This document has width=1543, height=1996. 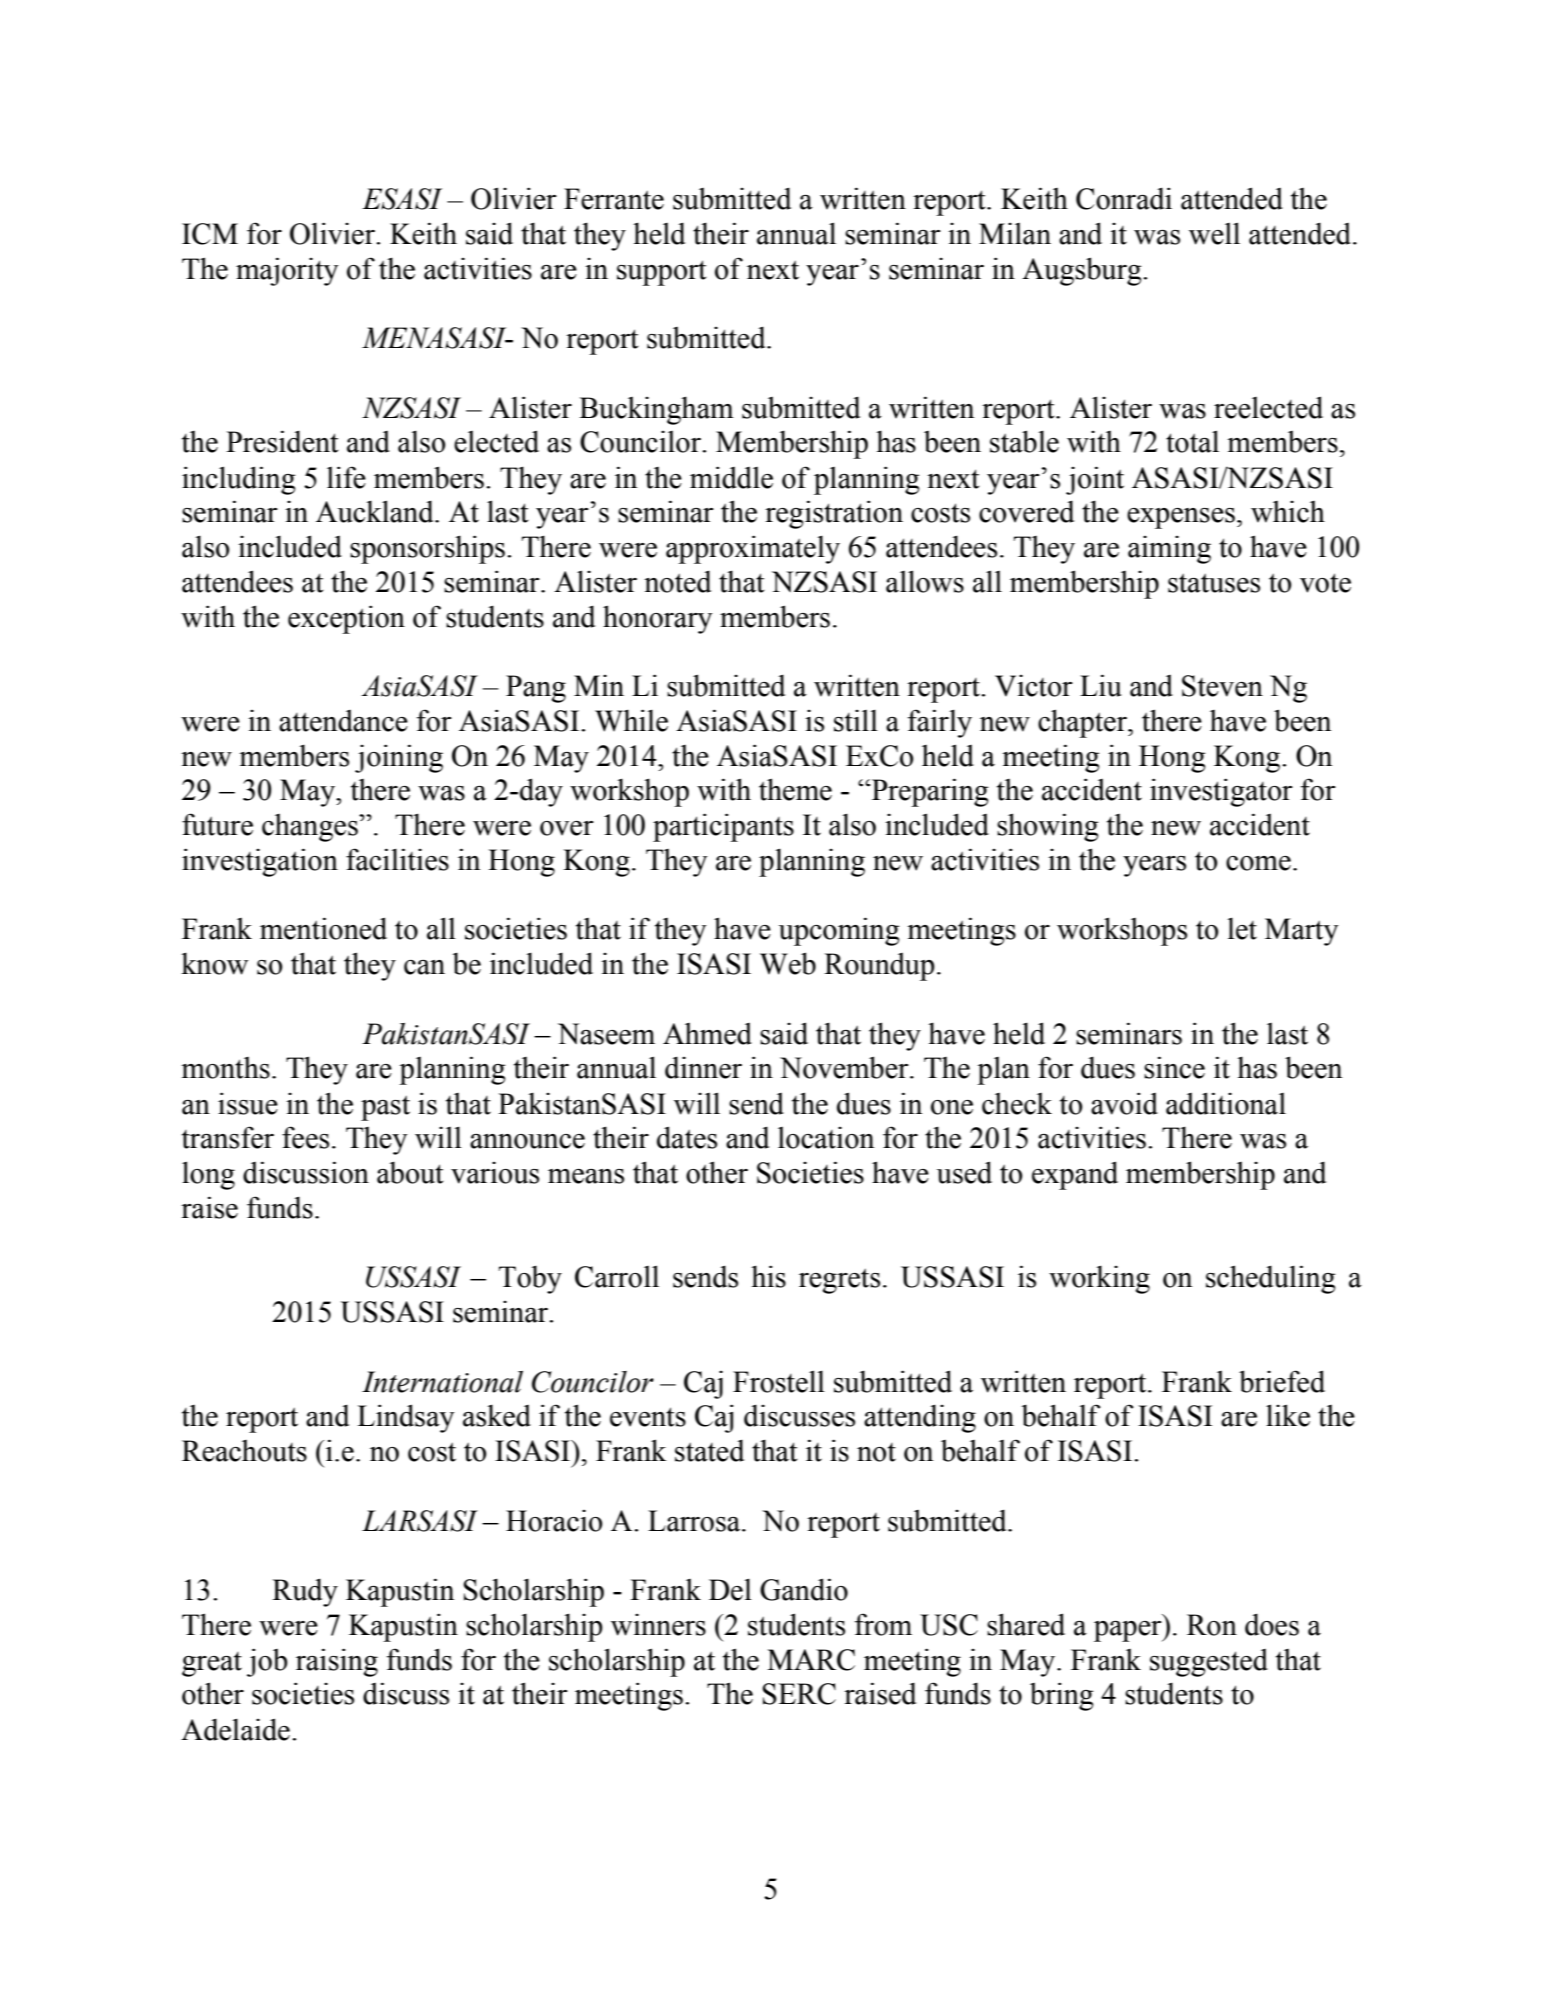 I want to click on investigator, so click(x=1221, y=792).
